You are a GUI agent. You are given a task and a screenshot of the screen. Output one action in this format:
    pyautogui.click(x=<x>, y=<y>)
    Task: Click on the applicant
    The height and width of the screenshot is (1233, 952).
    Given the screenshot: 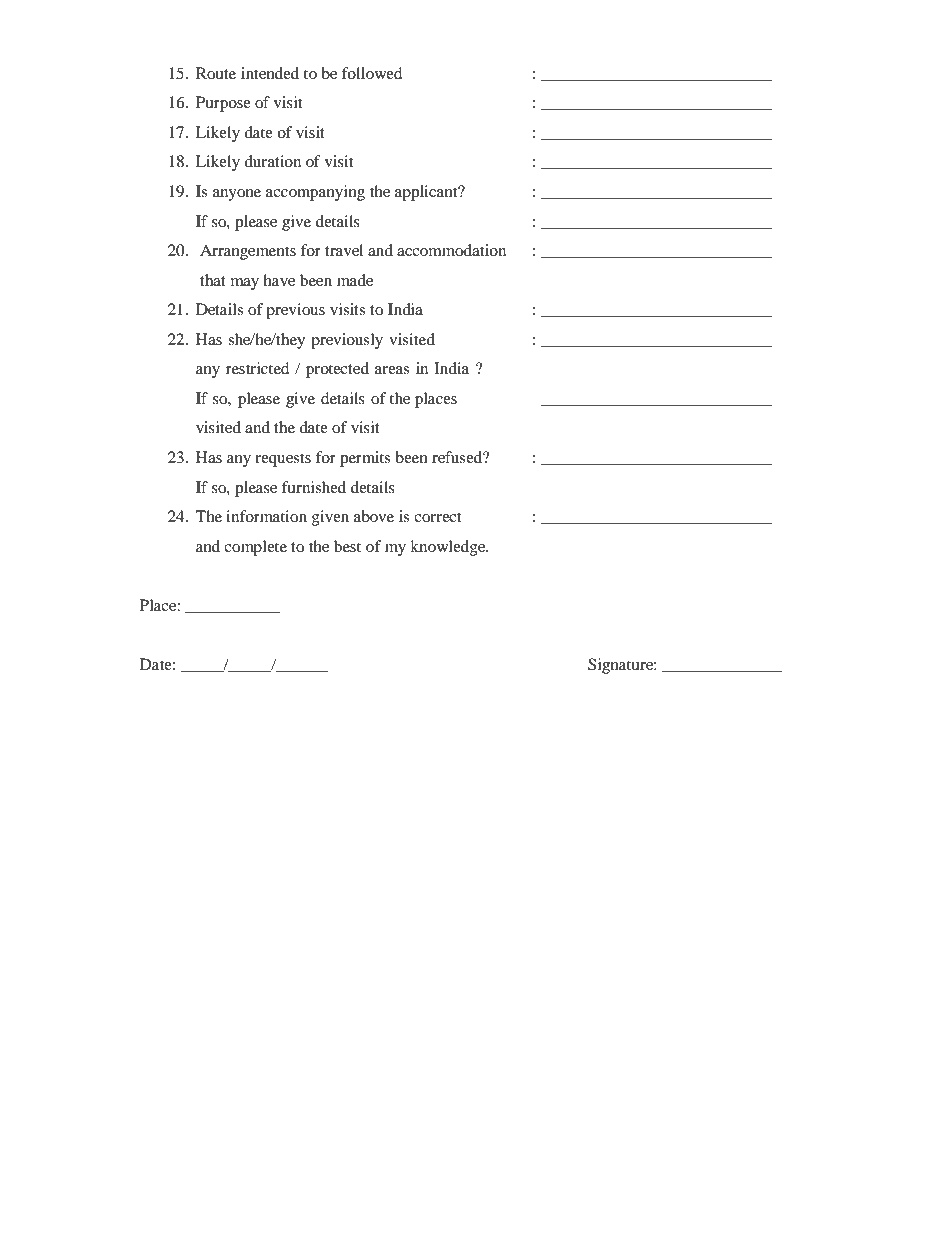 What is the action you would take?
    pyautogui.click(x=427, y=193)
